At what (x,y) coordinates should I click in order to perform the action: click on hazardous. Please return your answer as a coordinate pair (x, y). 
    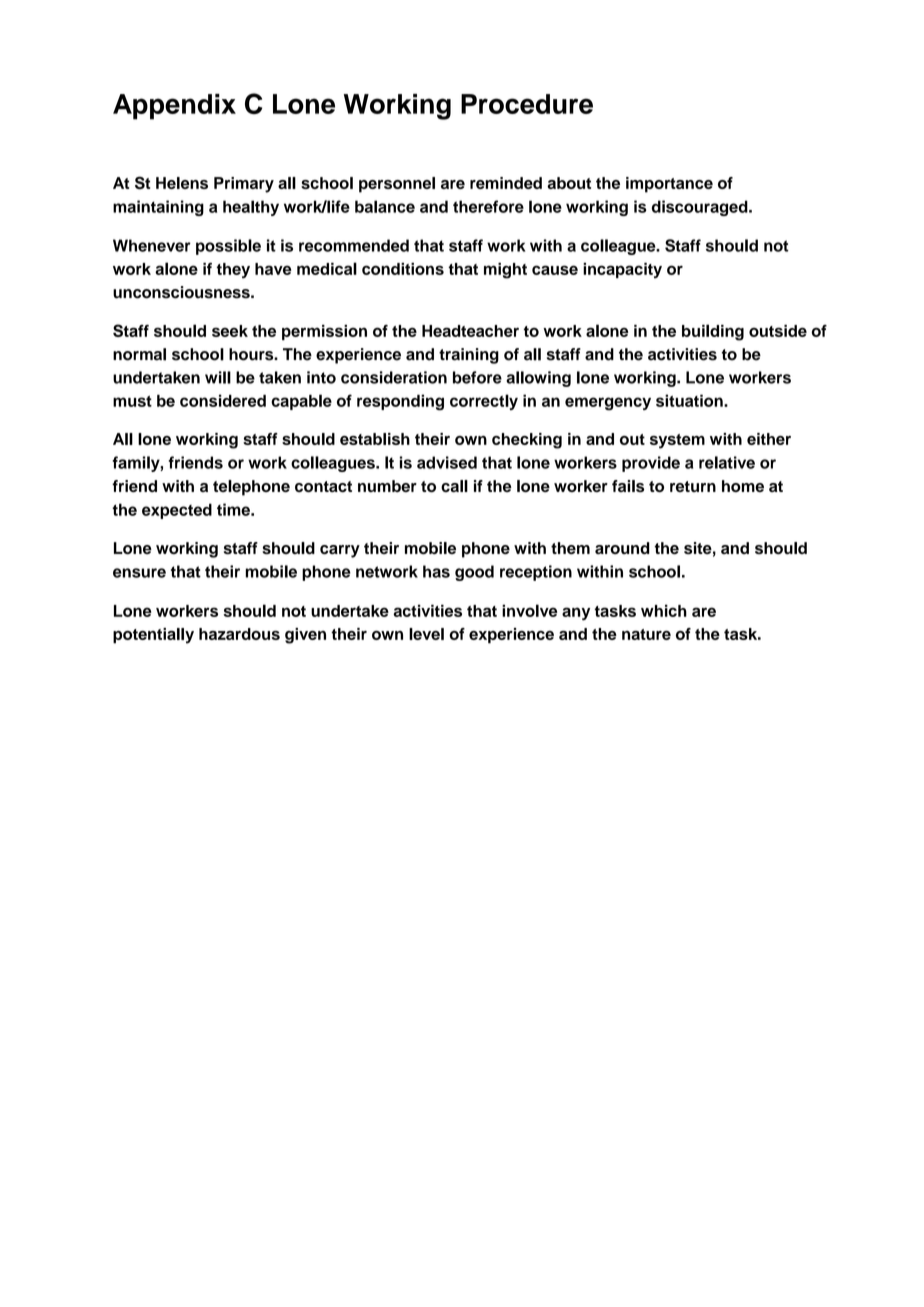
    Looking at the image, I should click on (239, 634).
